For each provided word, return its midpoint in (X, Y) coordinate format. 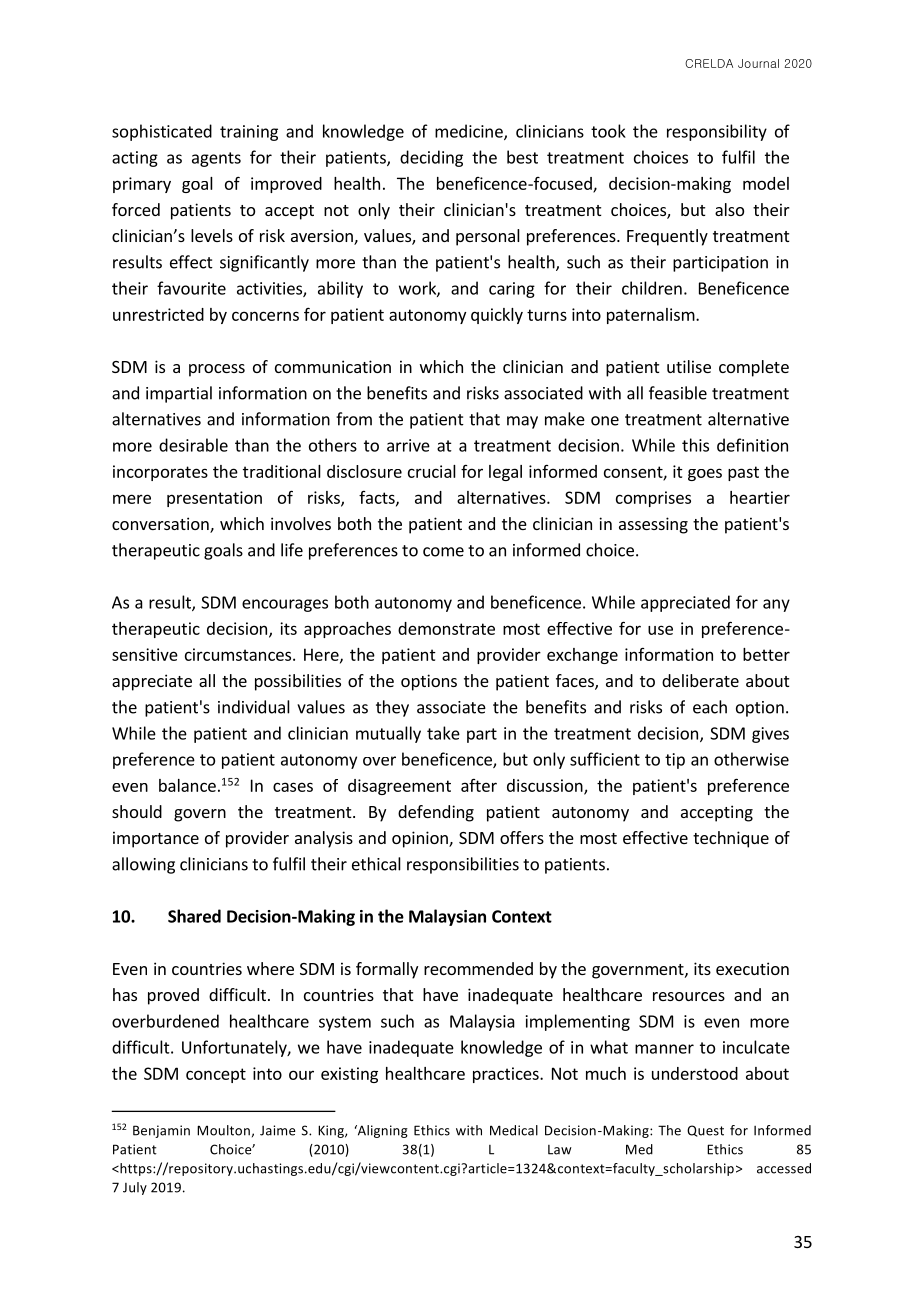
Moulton (223, 1130)
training (249, 133)
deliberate (700, 680)
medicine (470, 132)
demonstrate (446, 628)
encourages (285, 605)
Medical (514, 1130)
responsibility (717, 132)
